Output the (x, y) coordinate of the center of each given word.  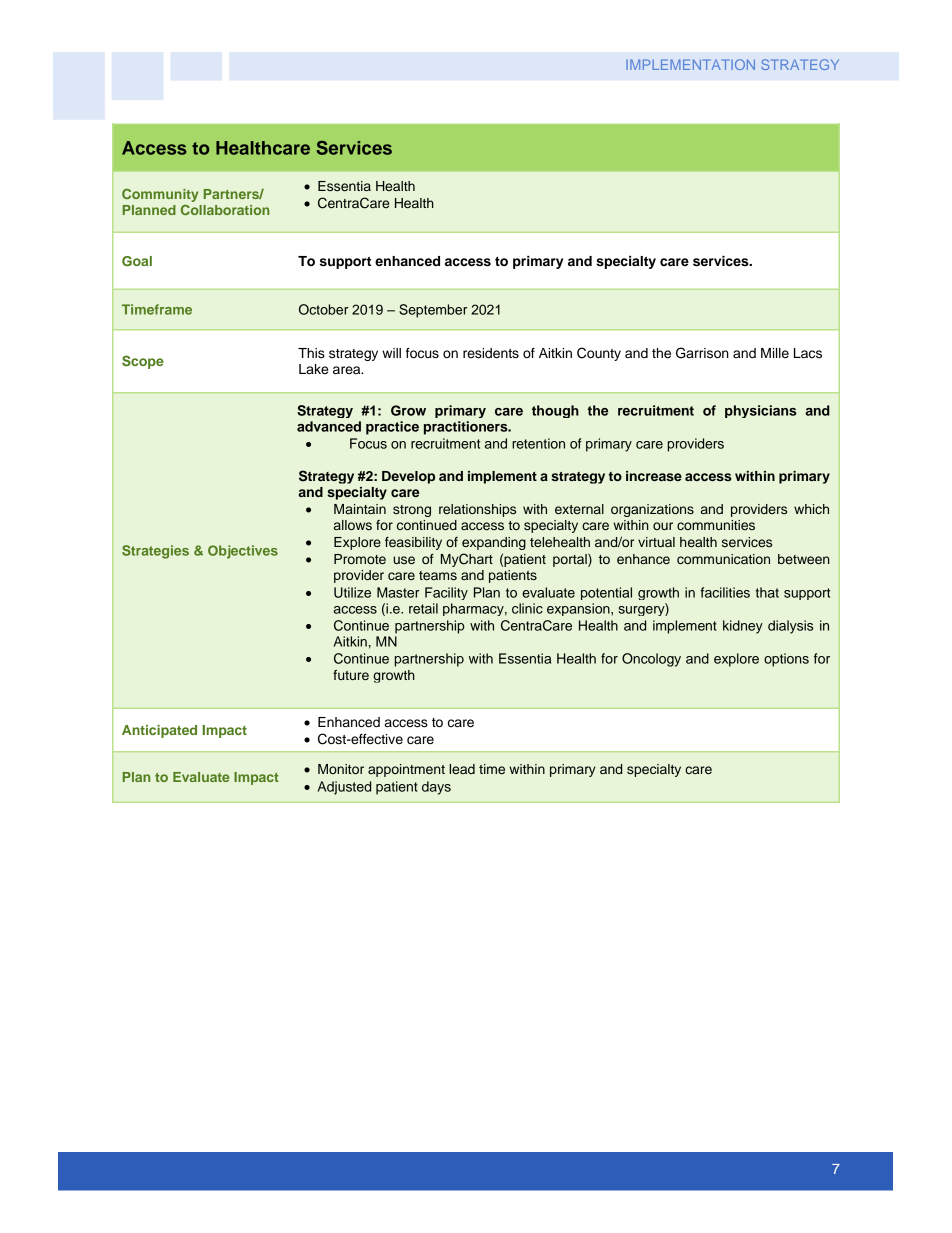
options (786, 660)
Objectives (243, 552)
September (433, 311)
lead (462, 769)
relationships (477, 510)
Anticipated (159, 731)
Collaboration (225, 210)
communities (716, 525)
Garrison (702, 353)
